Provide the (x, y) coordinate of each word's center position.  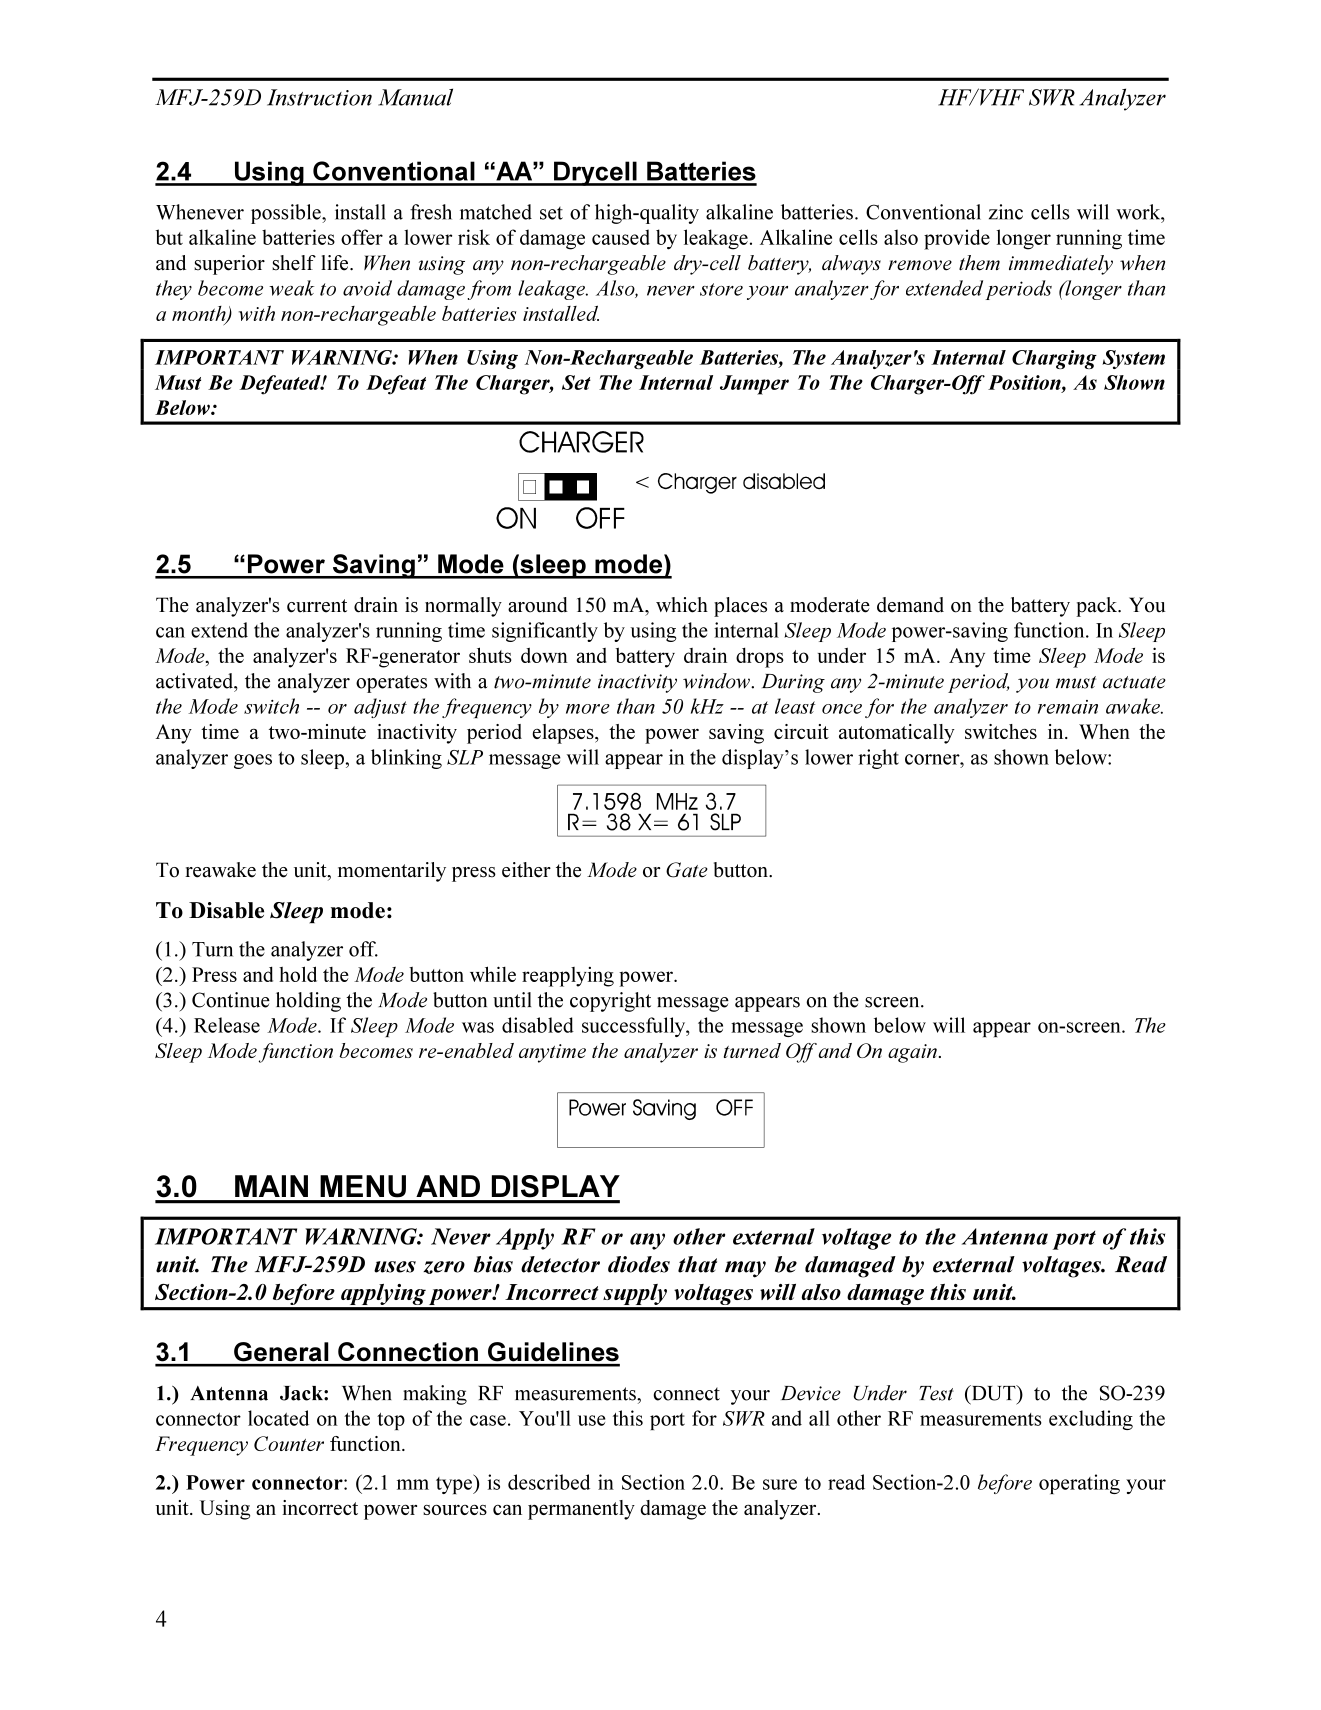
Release (227, 1025)
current (317, 606)
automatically (897, 734)
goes (253, 761)
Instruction (319, 97)
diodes (639, 1264)
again (912, 1053)
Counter (289, 1443)
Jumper (754, 385)
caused (621, 237)
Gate (687, 870)
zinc (1006, 212)
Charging (1054, 359)
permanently (581, 1510)
